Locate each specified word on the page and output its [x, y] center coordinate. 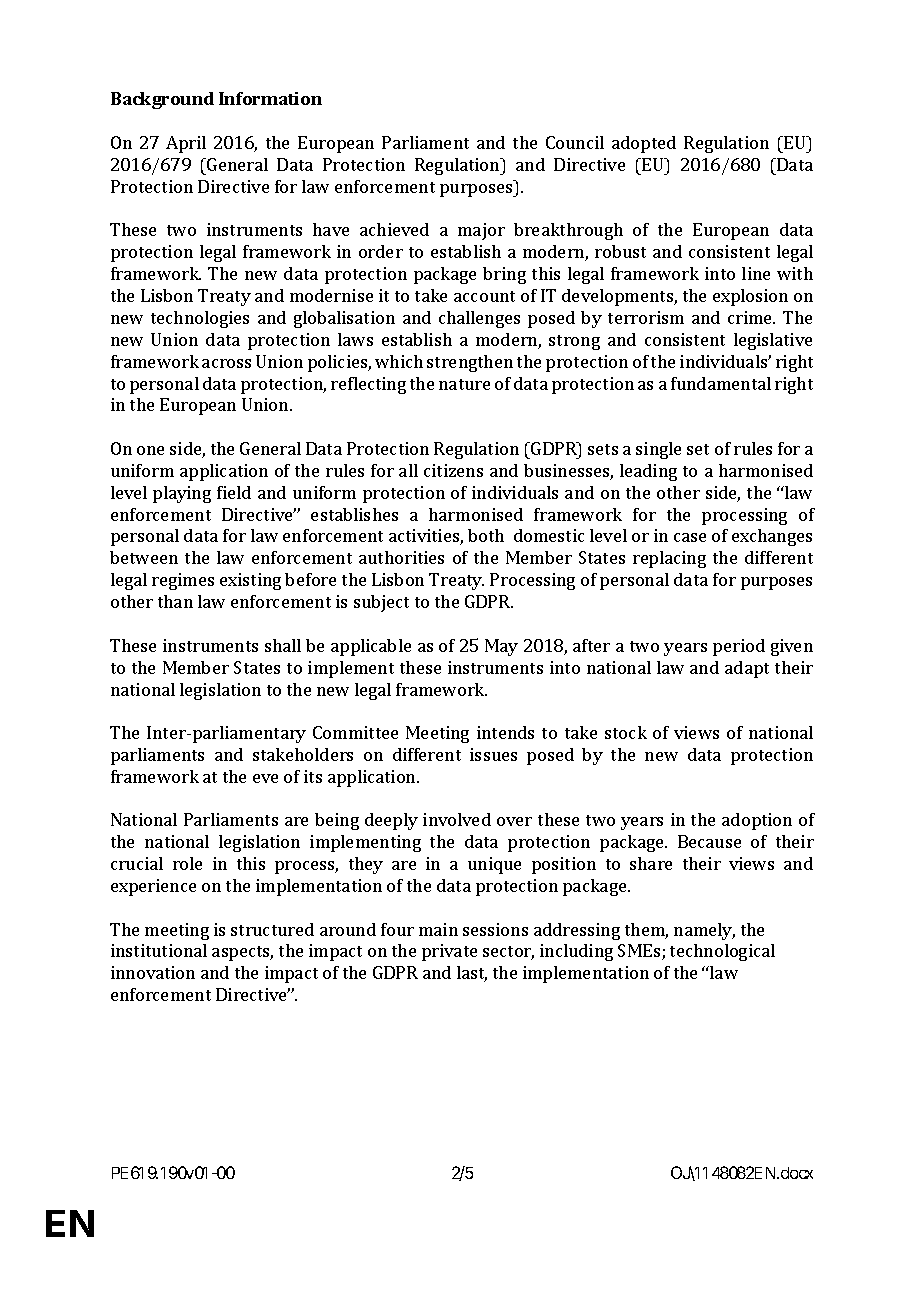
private [449, 952]
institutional [159, 950]
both [486, 535]
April [186, 144]
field [234, 492]
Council [575, 142]
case [690, 537]
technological [722, 952]
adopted [644, 144]
